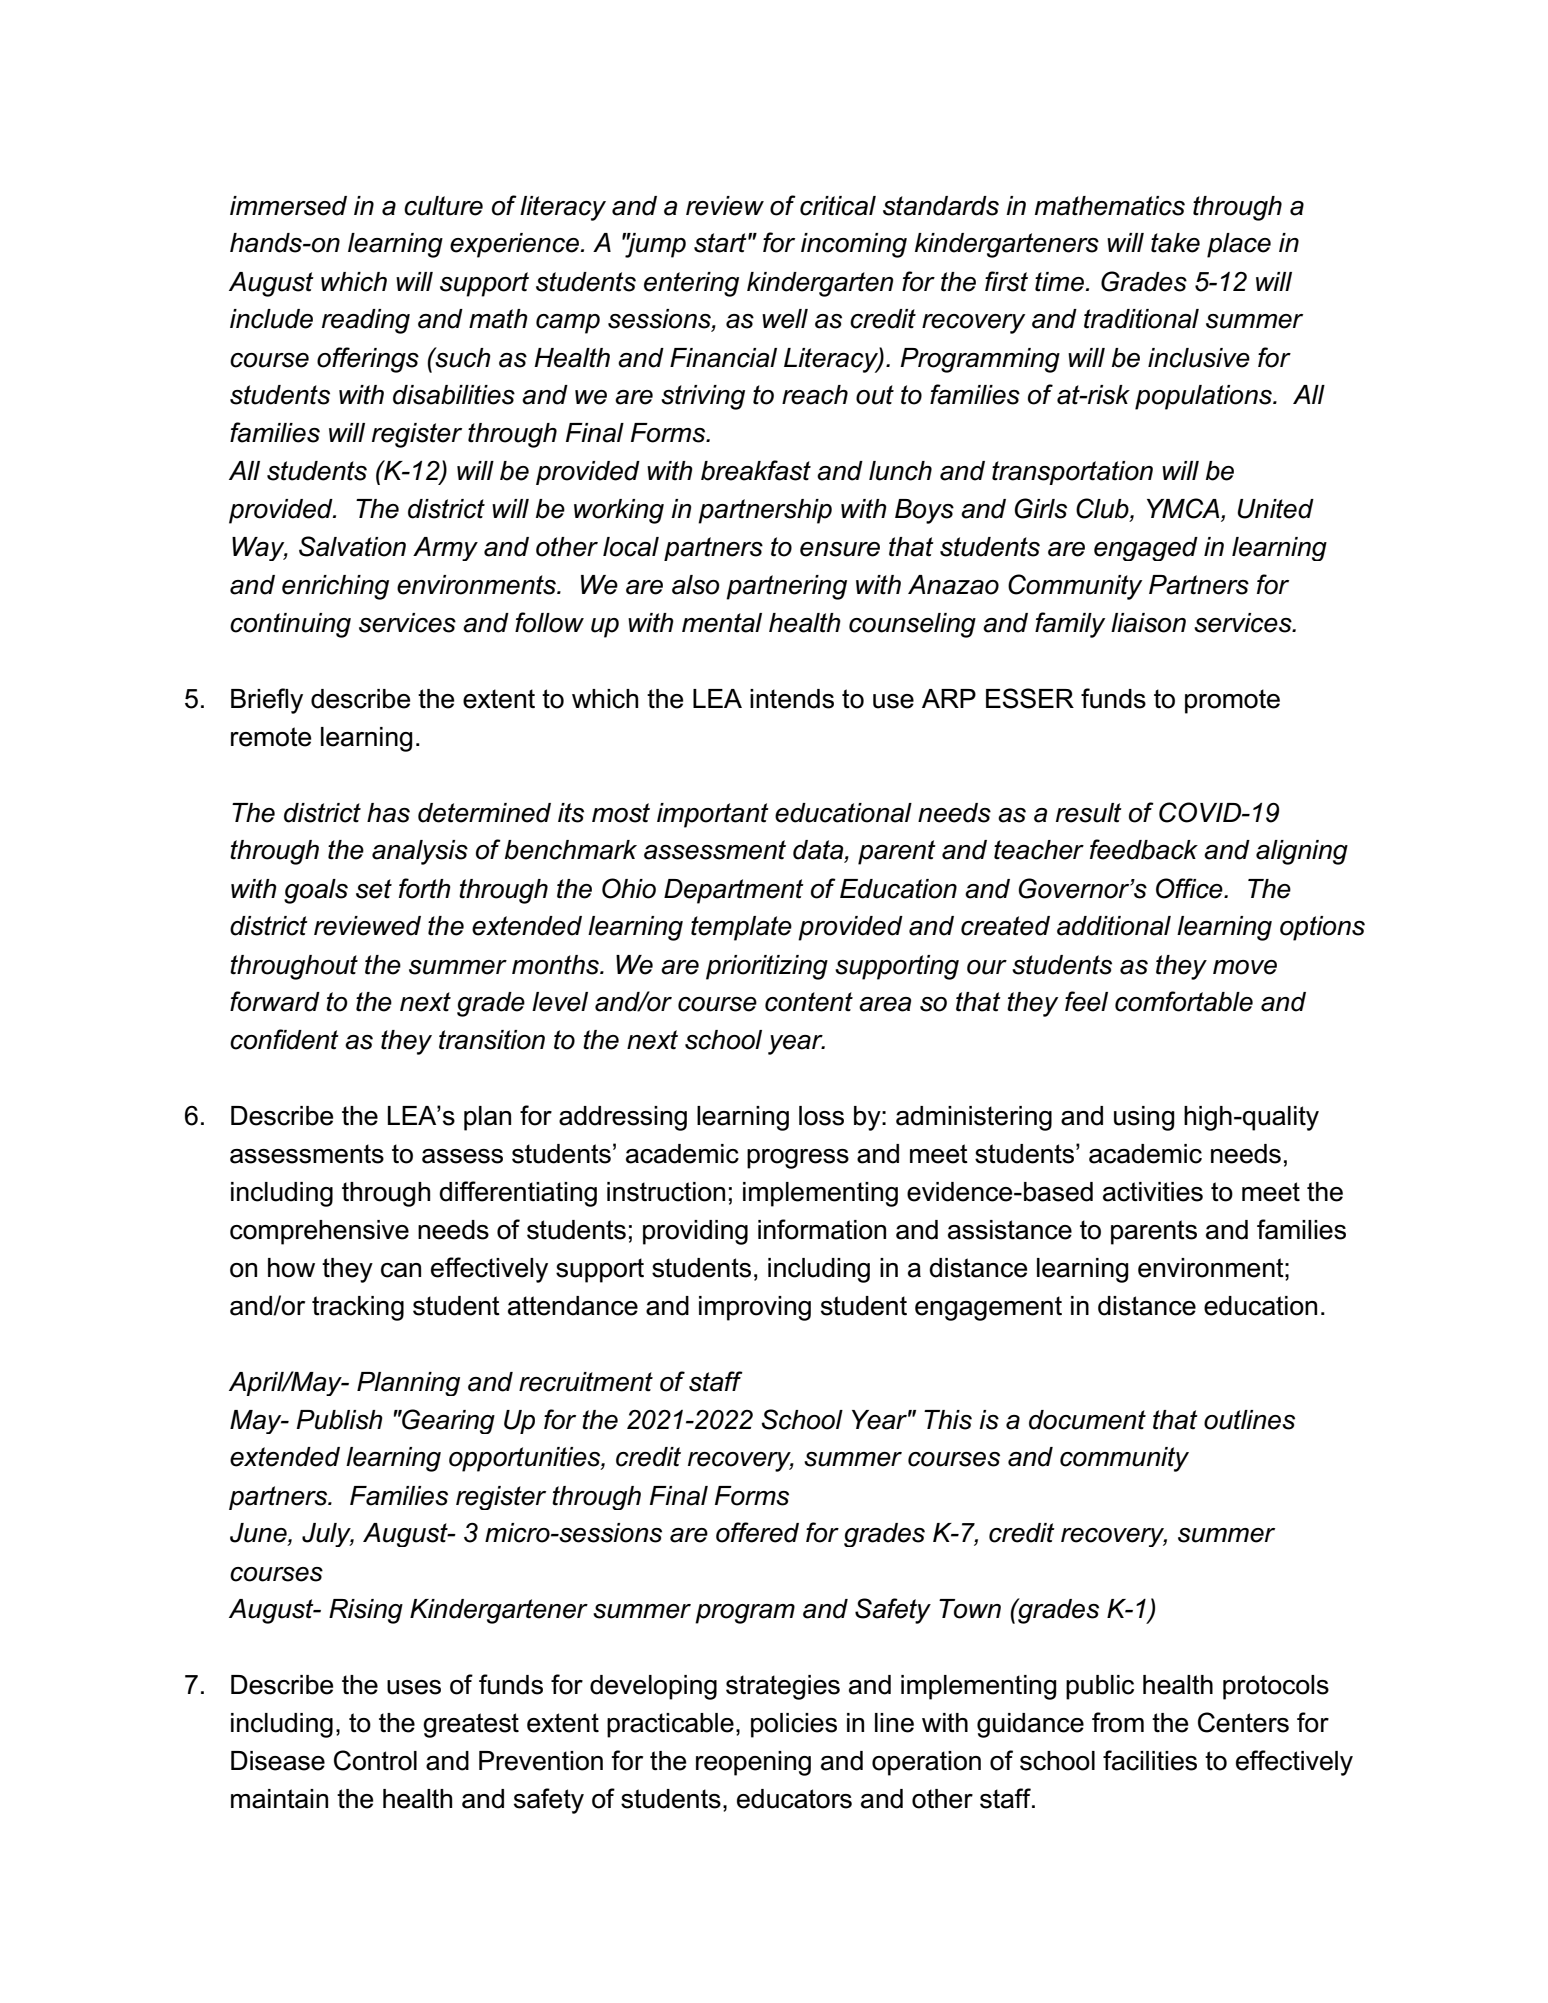 The width and height of the image is (1548, 2003). What do you see at coordinates (1148, 623) in the image?
I see `liaison` at bounding box center [1148, 623].
